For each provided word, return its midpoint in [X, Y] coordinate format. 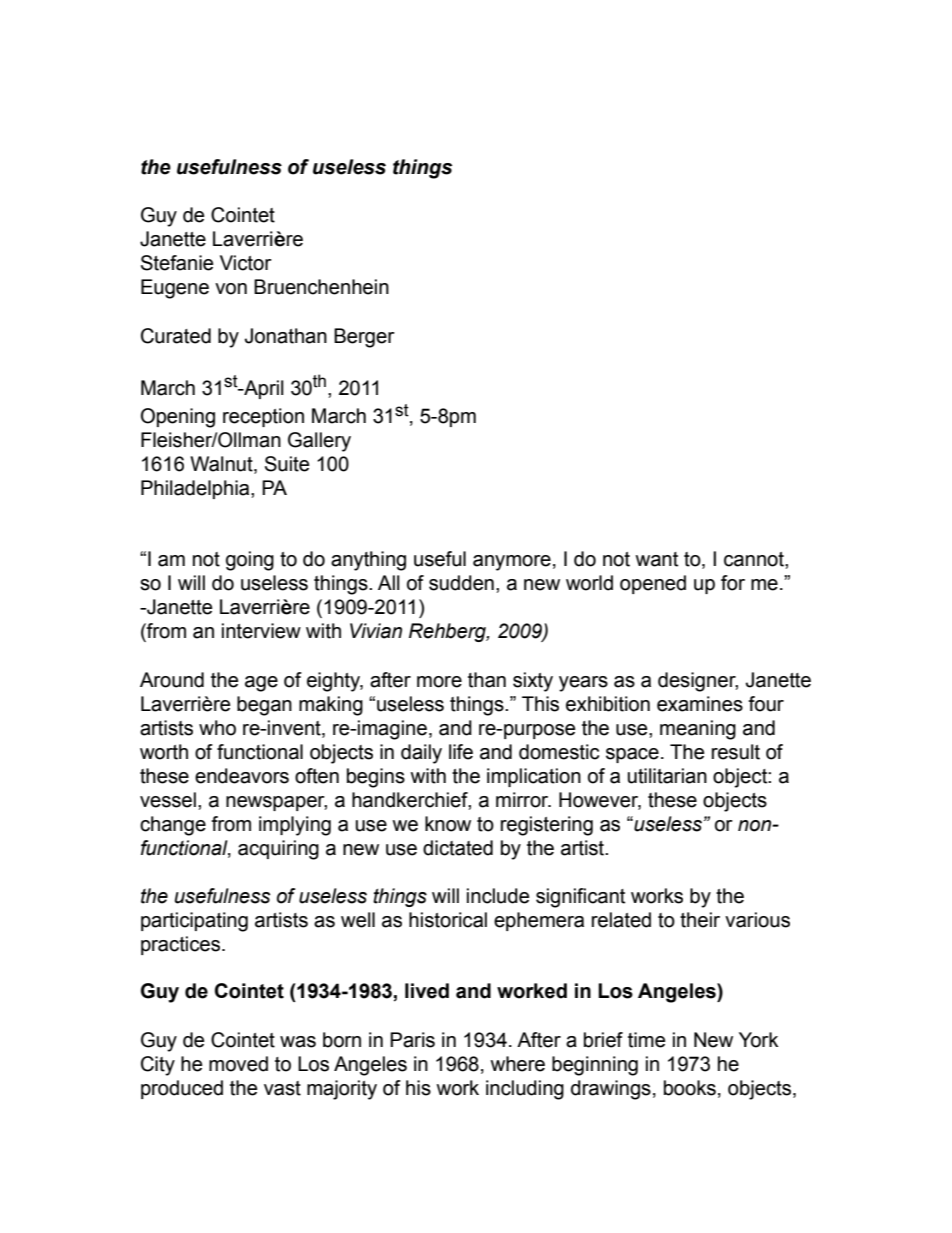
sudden [461, 583]
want [656, 559]
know [448, 824]
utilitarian [667, 776]
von [231, 289]
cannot [755, 559]
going [250, 561]
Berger [364, 338]
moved [238, 1064]
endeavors [242, 776]
